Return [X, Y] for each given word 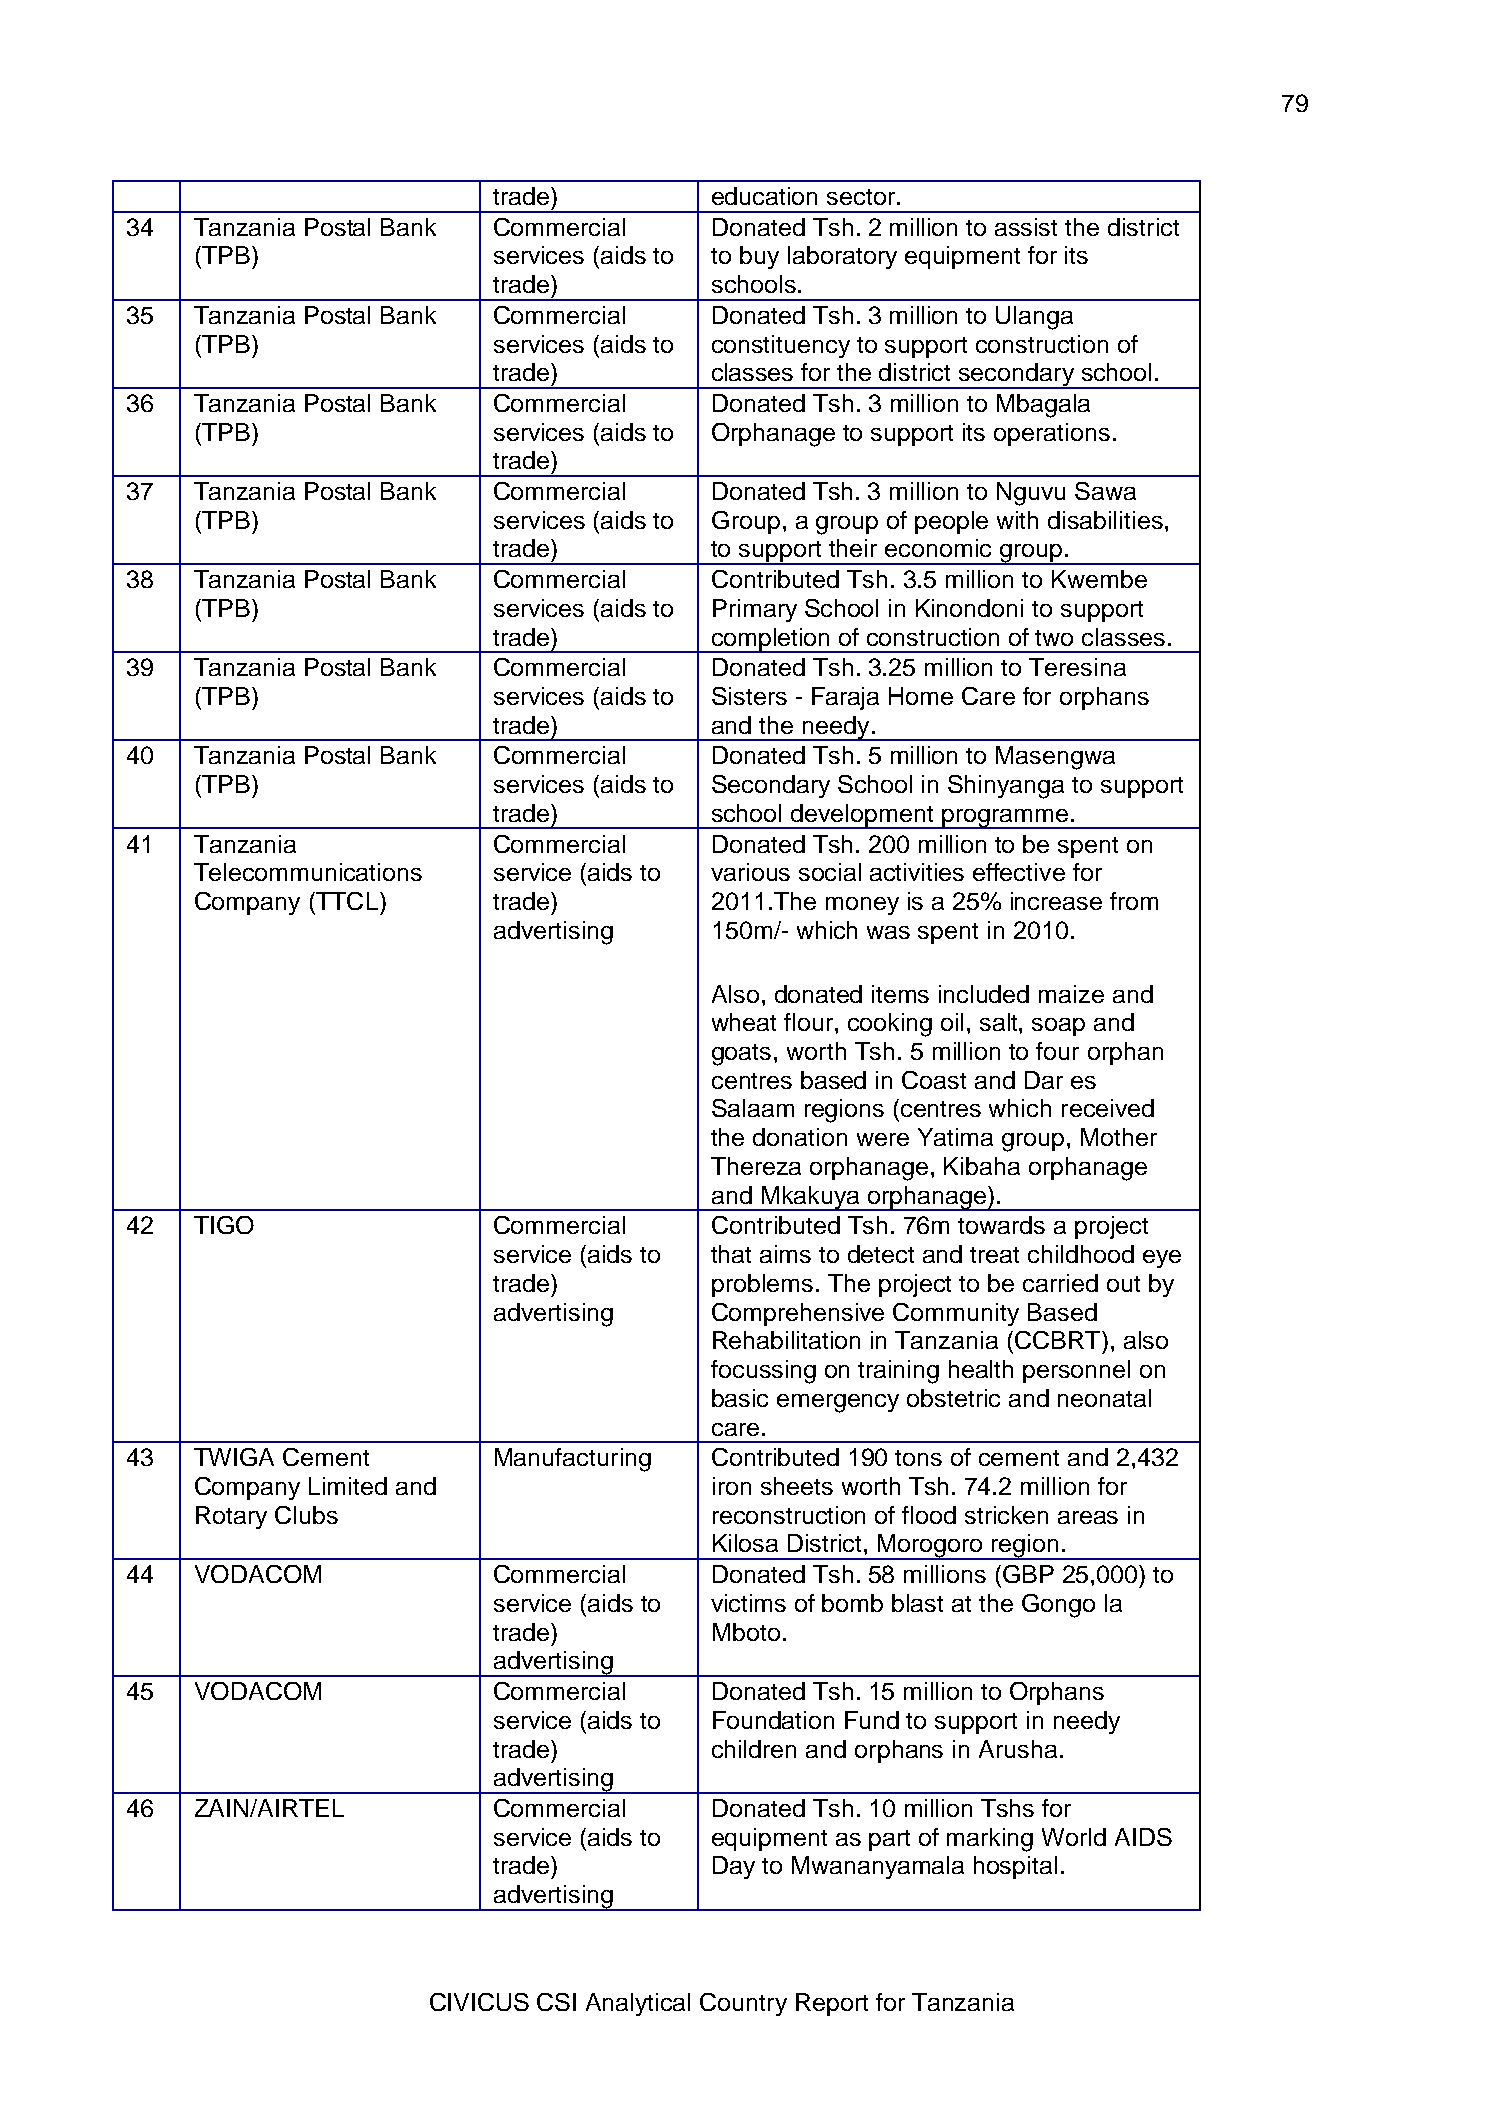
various [750, 872]
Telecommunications [308, 872]
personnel [1076, 1371]
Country [743, 2004]
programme [1005, 819]
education [764, 196]
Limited [348, 1486]
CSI [556, 2002]
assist [1026, 227]
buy [759, 257]
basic [740, 1398]
